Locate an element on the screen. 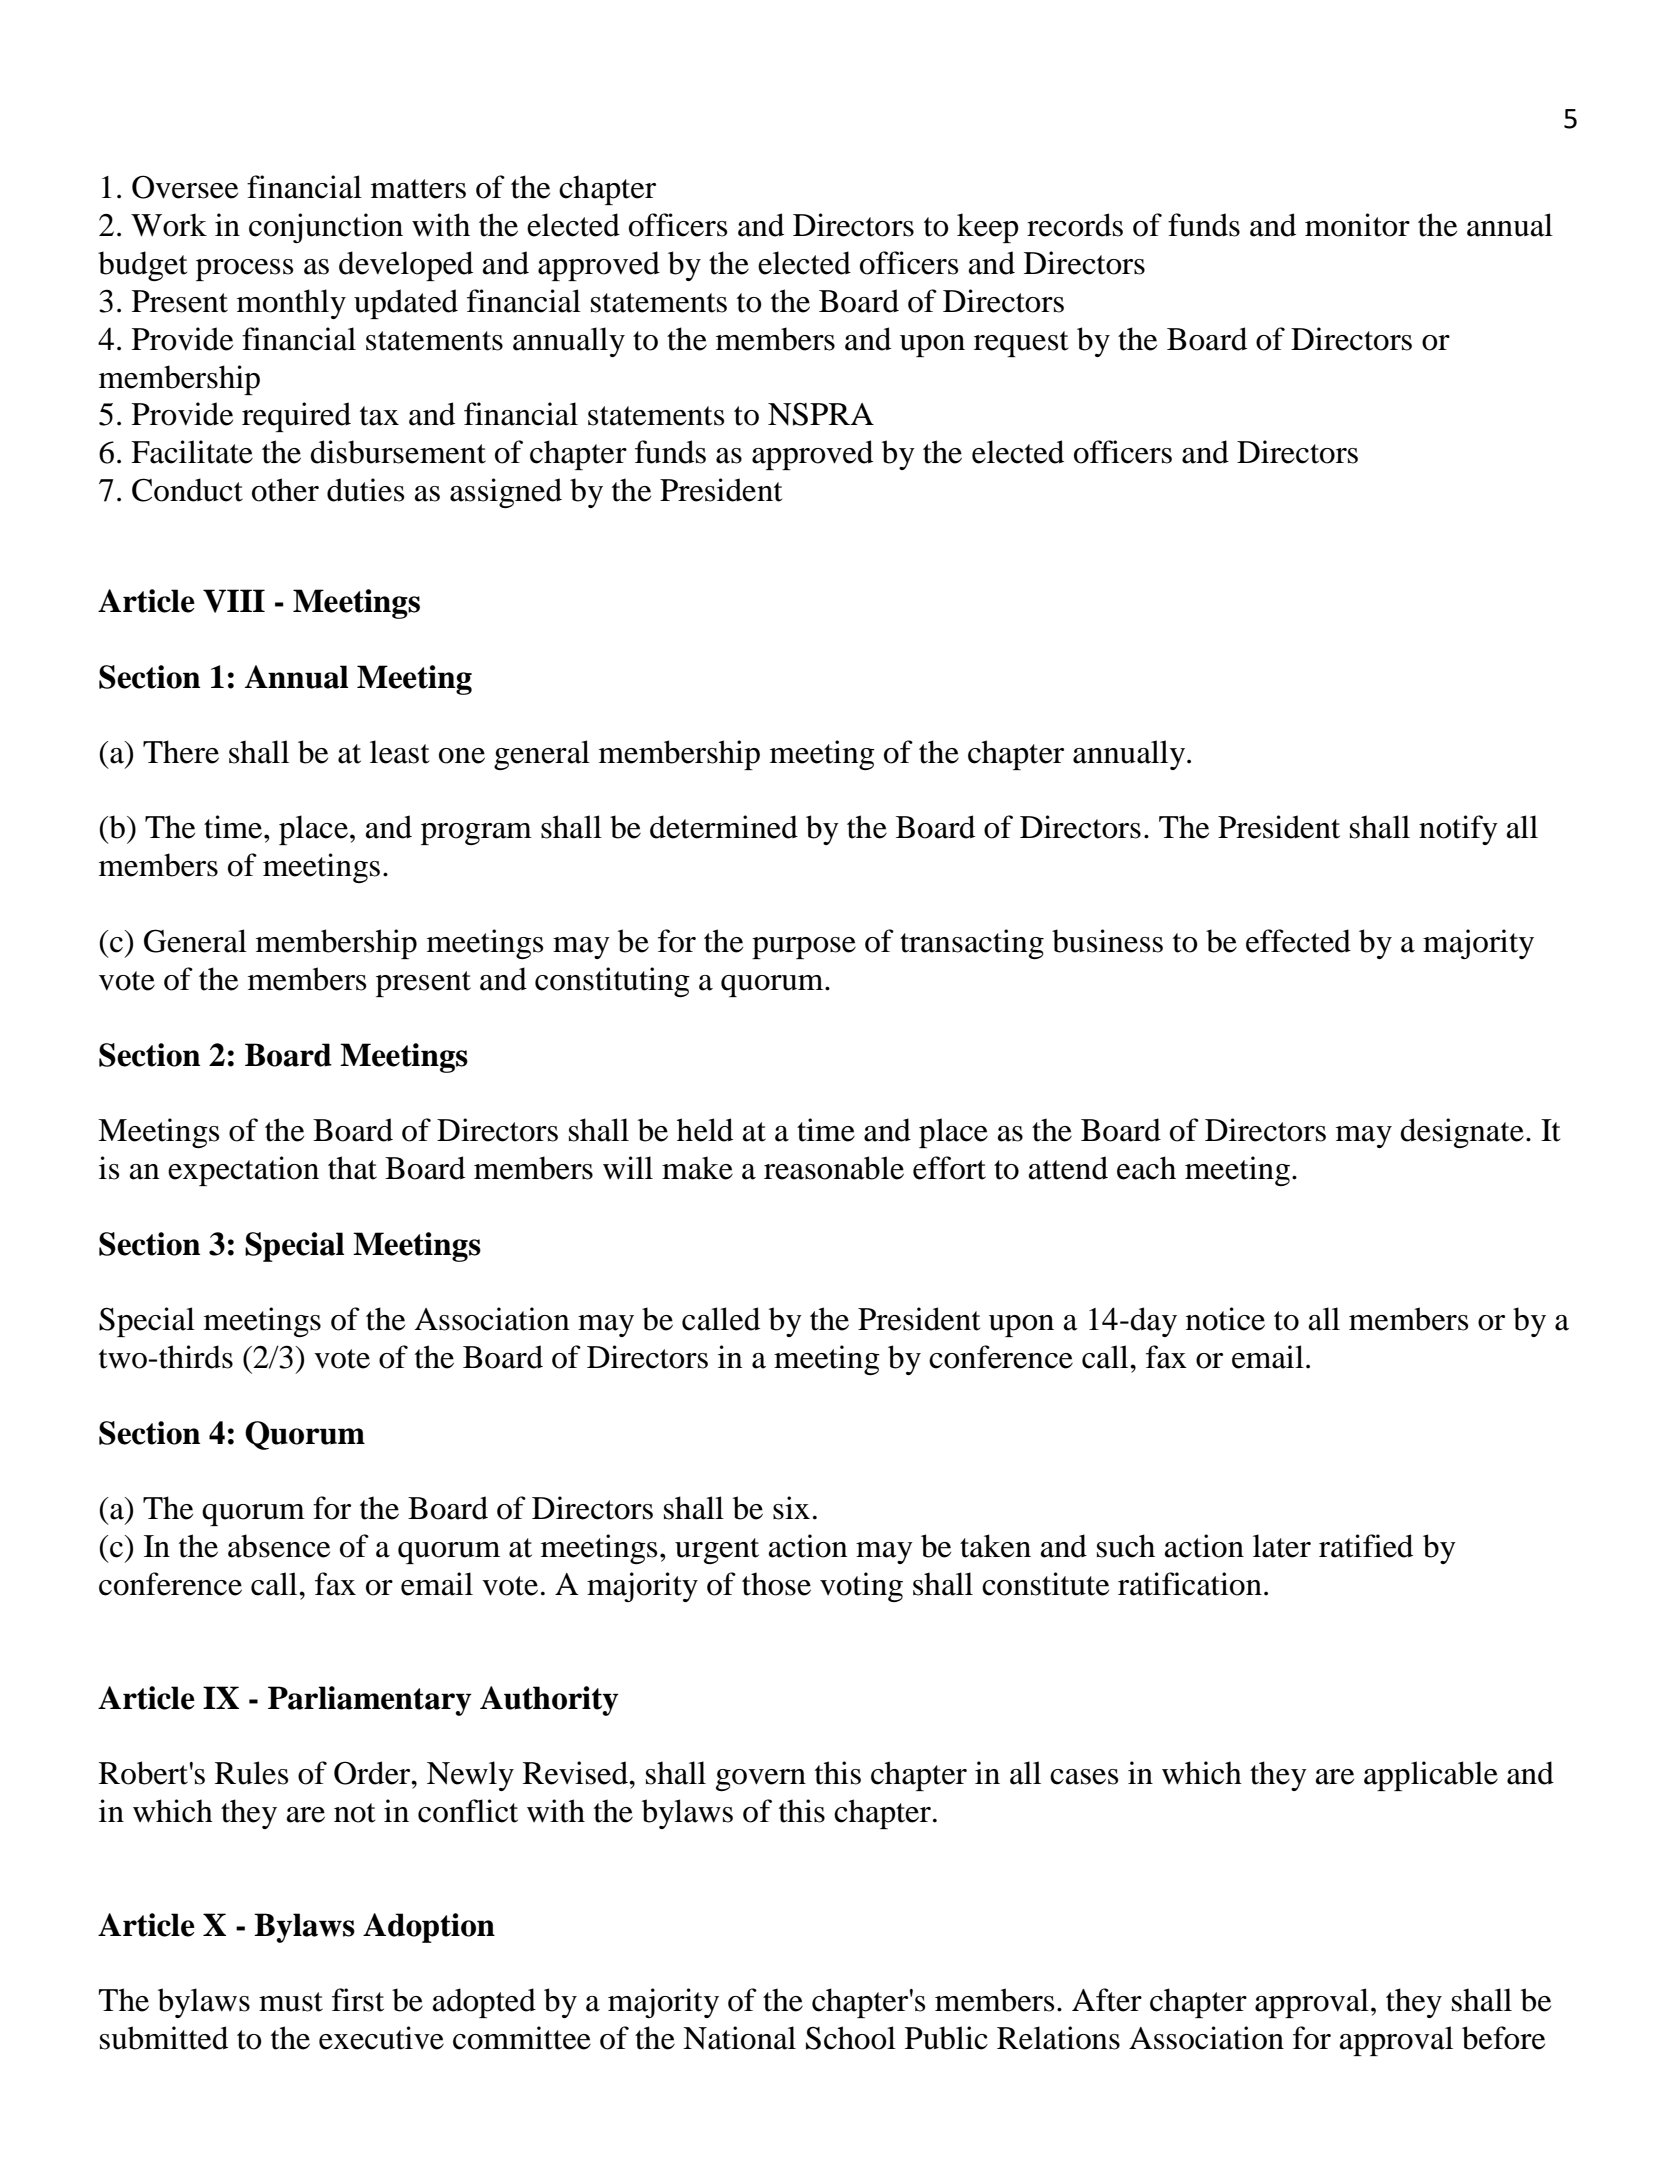  keep is located at coordinates (988, 228).
